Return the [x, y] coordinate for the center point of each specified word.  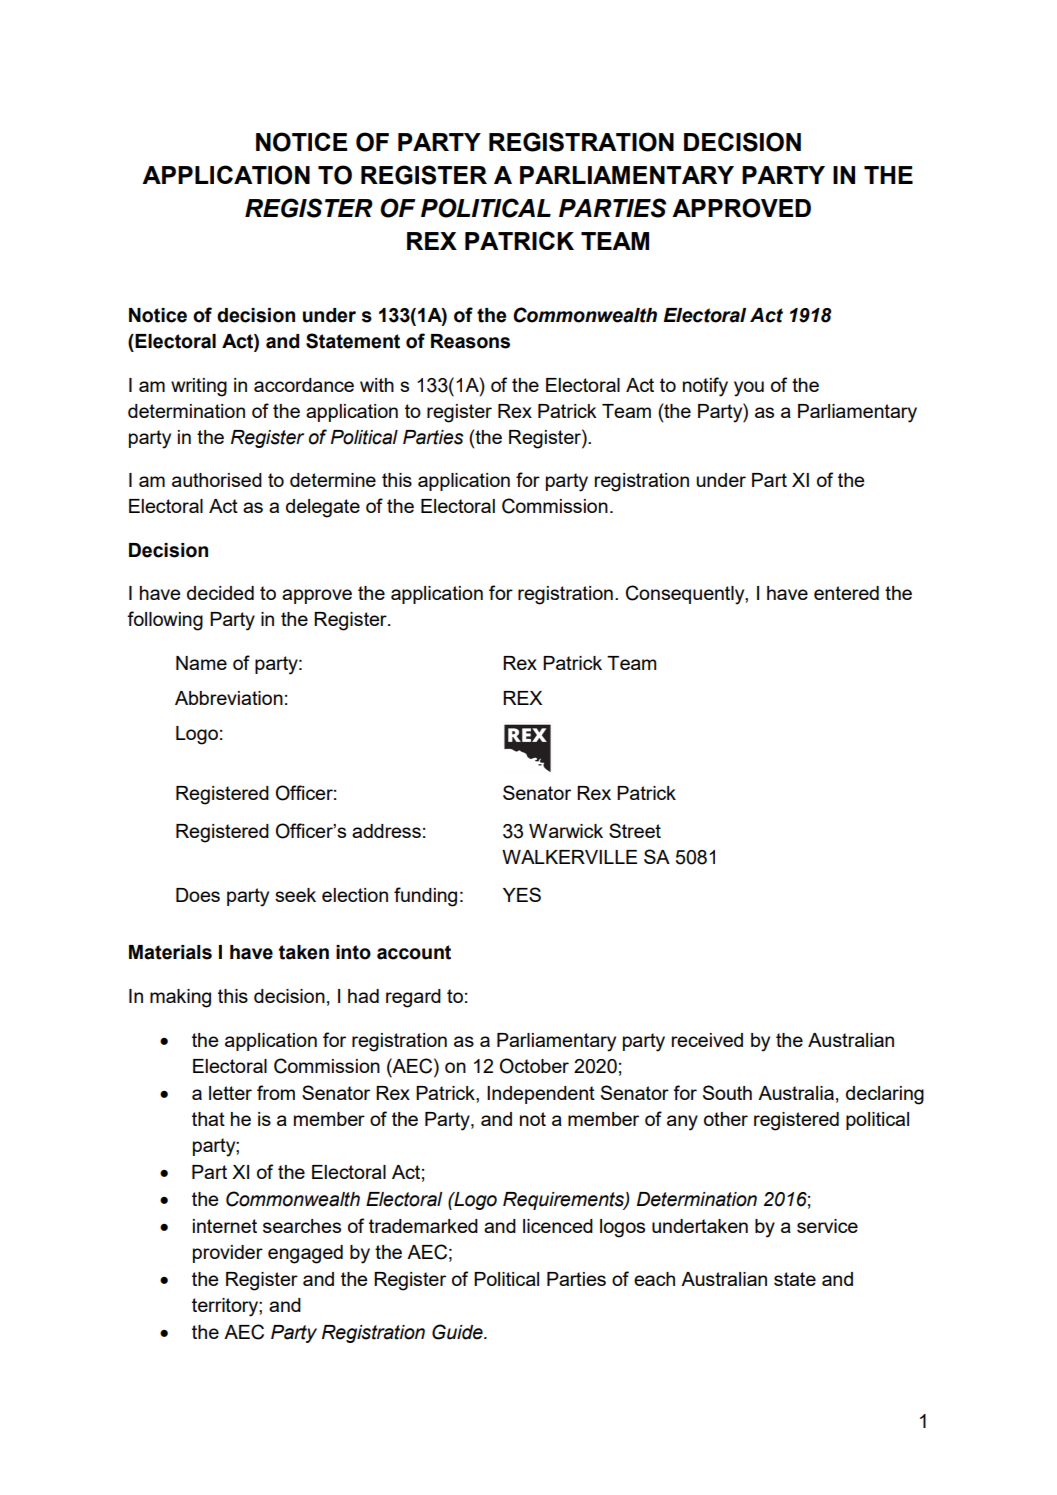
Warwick [566, 831]
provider [228, 1254]
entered [846, 593]
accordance [304, 385]
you [749, 389]
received [707, 1040]
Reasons [470, 341]
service [827, 1226]
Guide [458, 1332]
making [180, 998]
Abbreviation [229, 698]
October [534, 1066]
